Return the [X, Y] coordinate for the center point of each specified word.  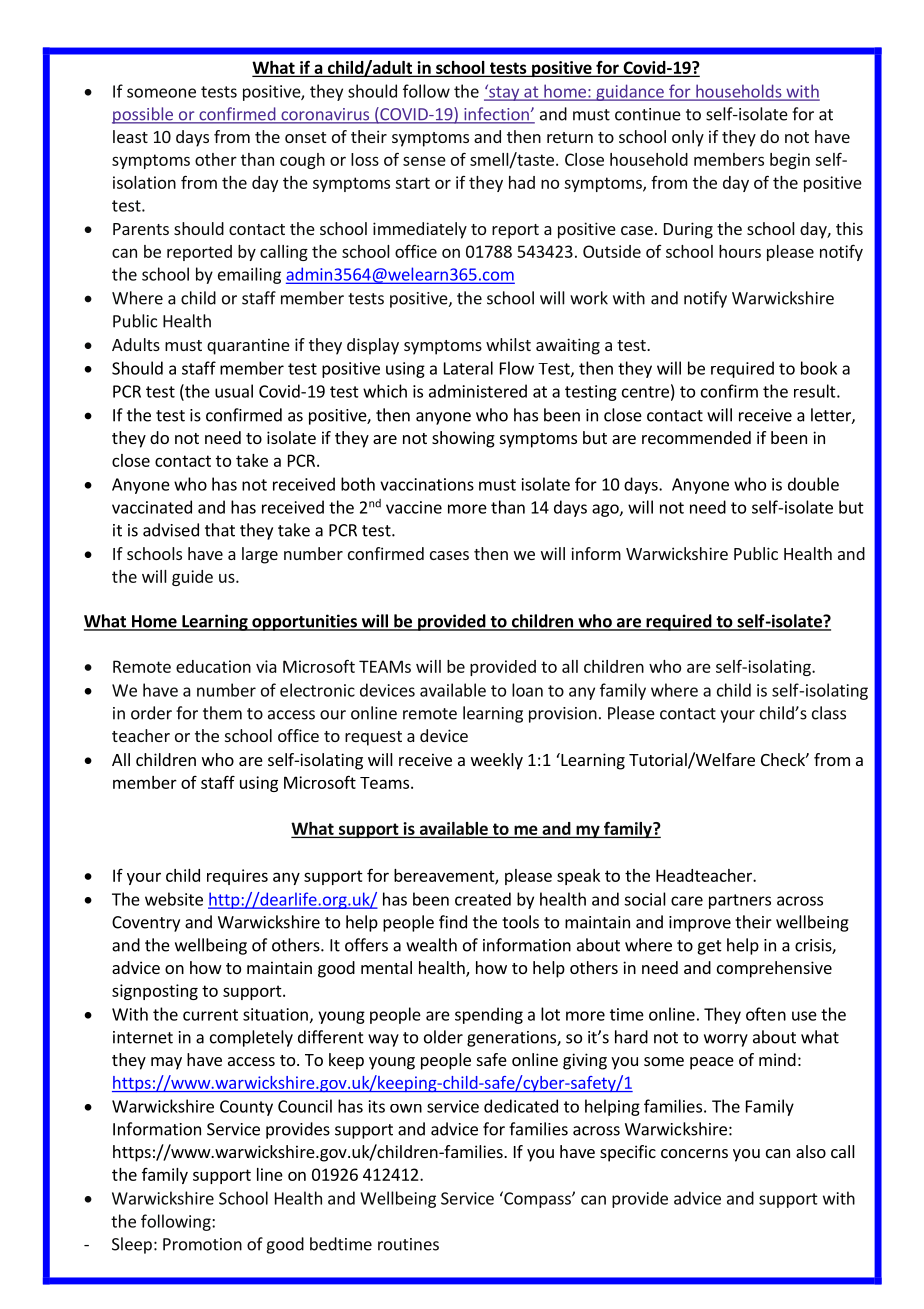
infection [496, 115]
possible [143, 115]
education [213, 666]
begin [790, 161]
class [829, 713]
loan [527, 690]
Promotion [202, 1244]
